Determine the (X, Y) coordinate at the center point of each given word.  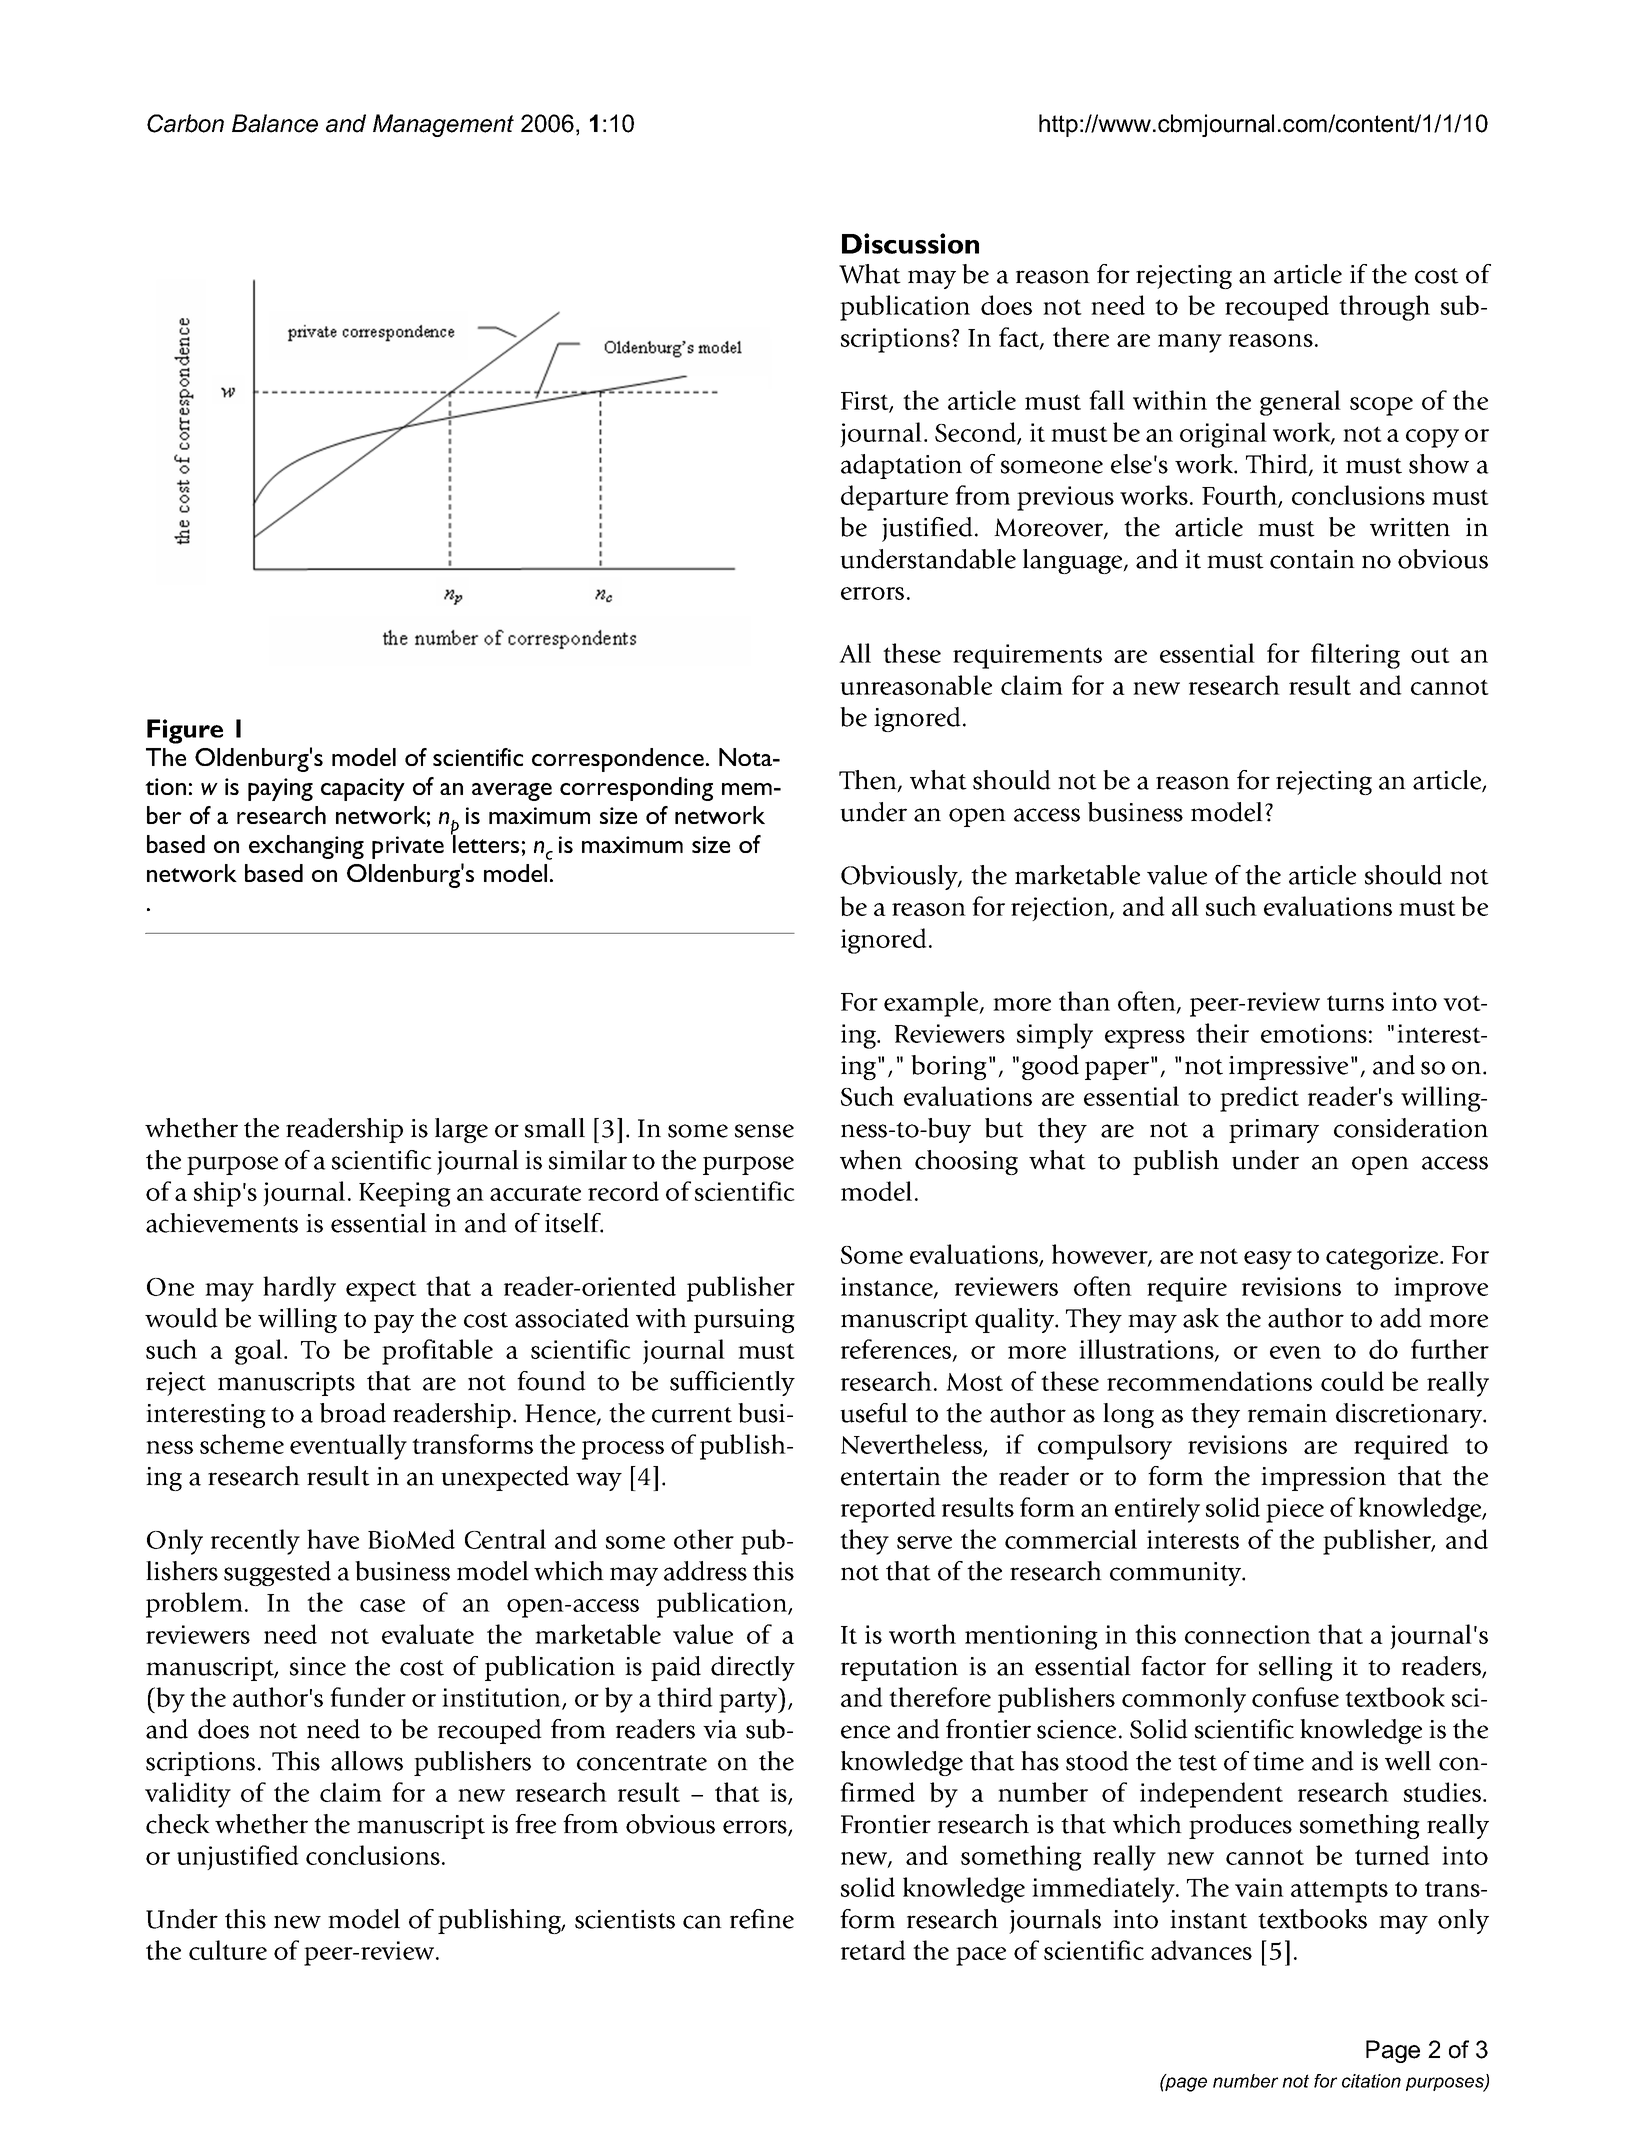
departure (894, 498)
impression (1323, 1479)
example (932, 1004)
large (461, 1130)
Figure (185, 731)
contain (1312, 559)
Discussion (910, 243)
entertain (891, 1476)
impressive (1288, 1068)
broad (353, 1413)
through (1384, 308)
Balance (275, 123)
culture (228, 1950)
